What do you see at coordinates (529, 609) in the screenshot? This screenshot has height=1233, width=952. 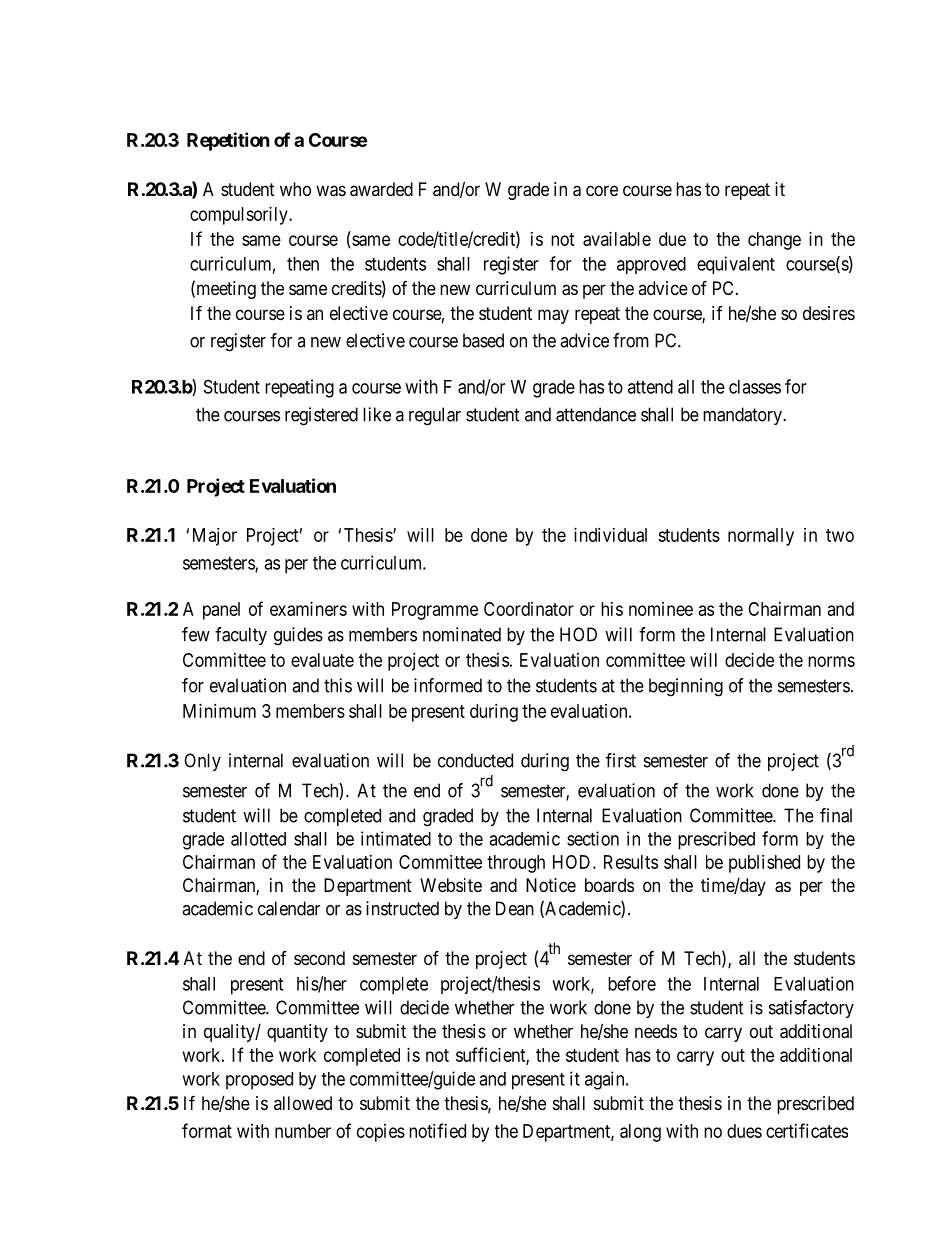 I see `Coordinator` at bounding box center [529, 609].
